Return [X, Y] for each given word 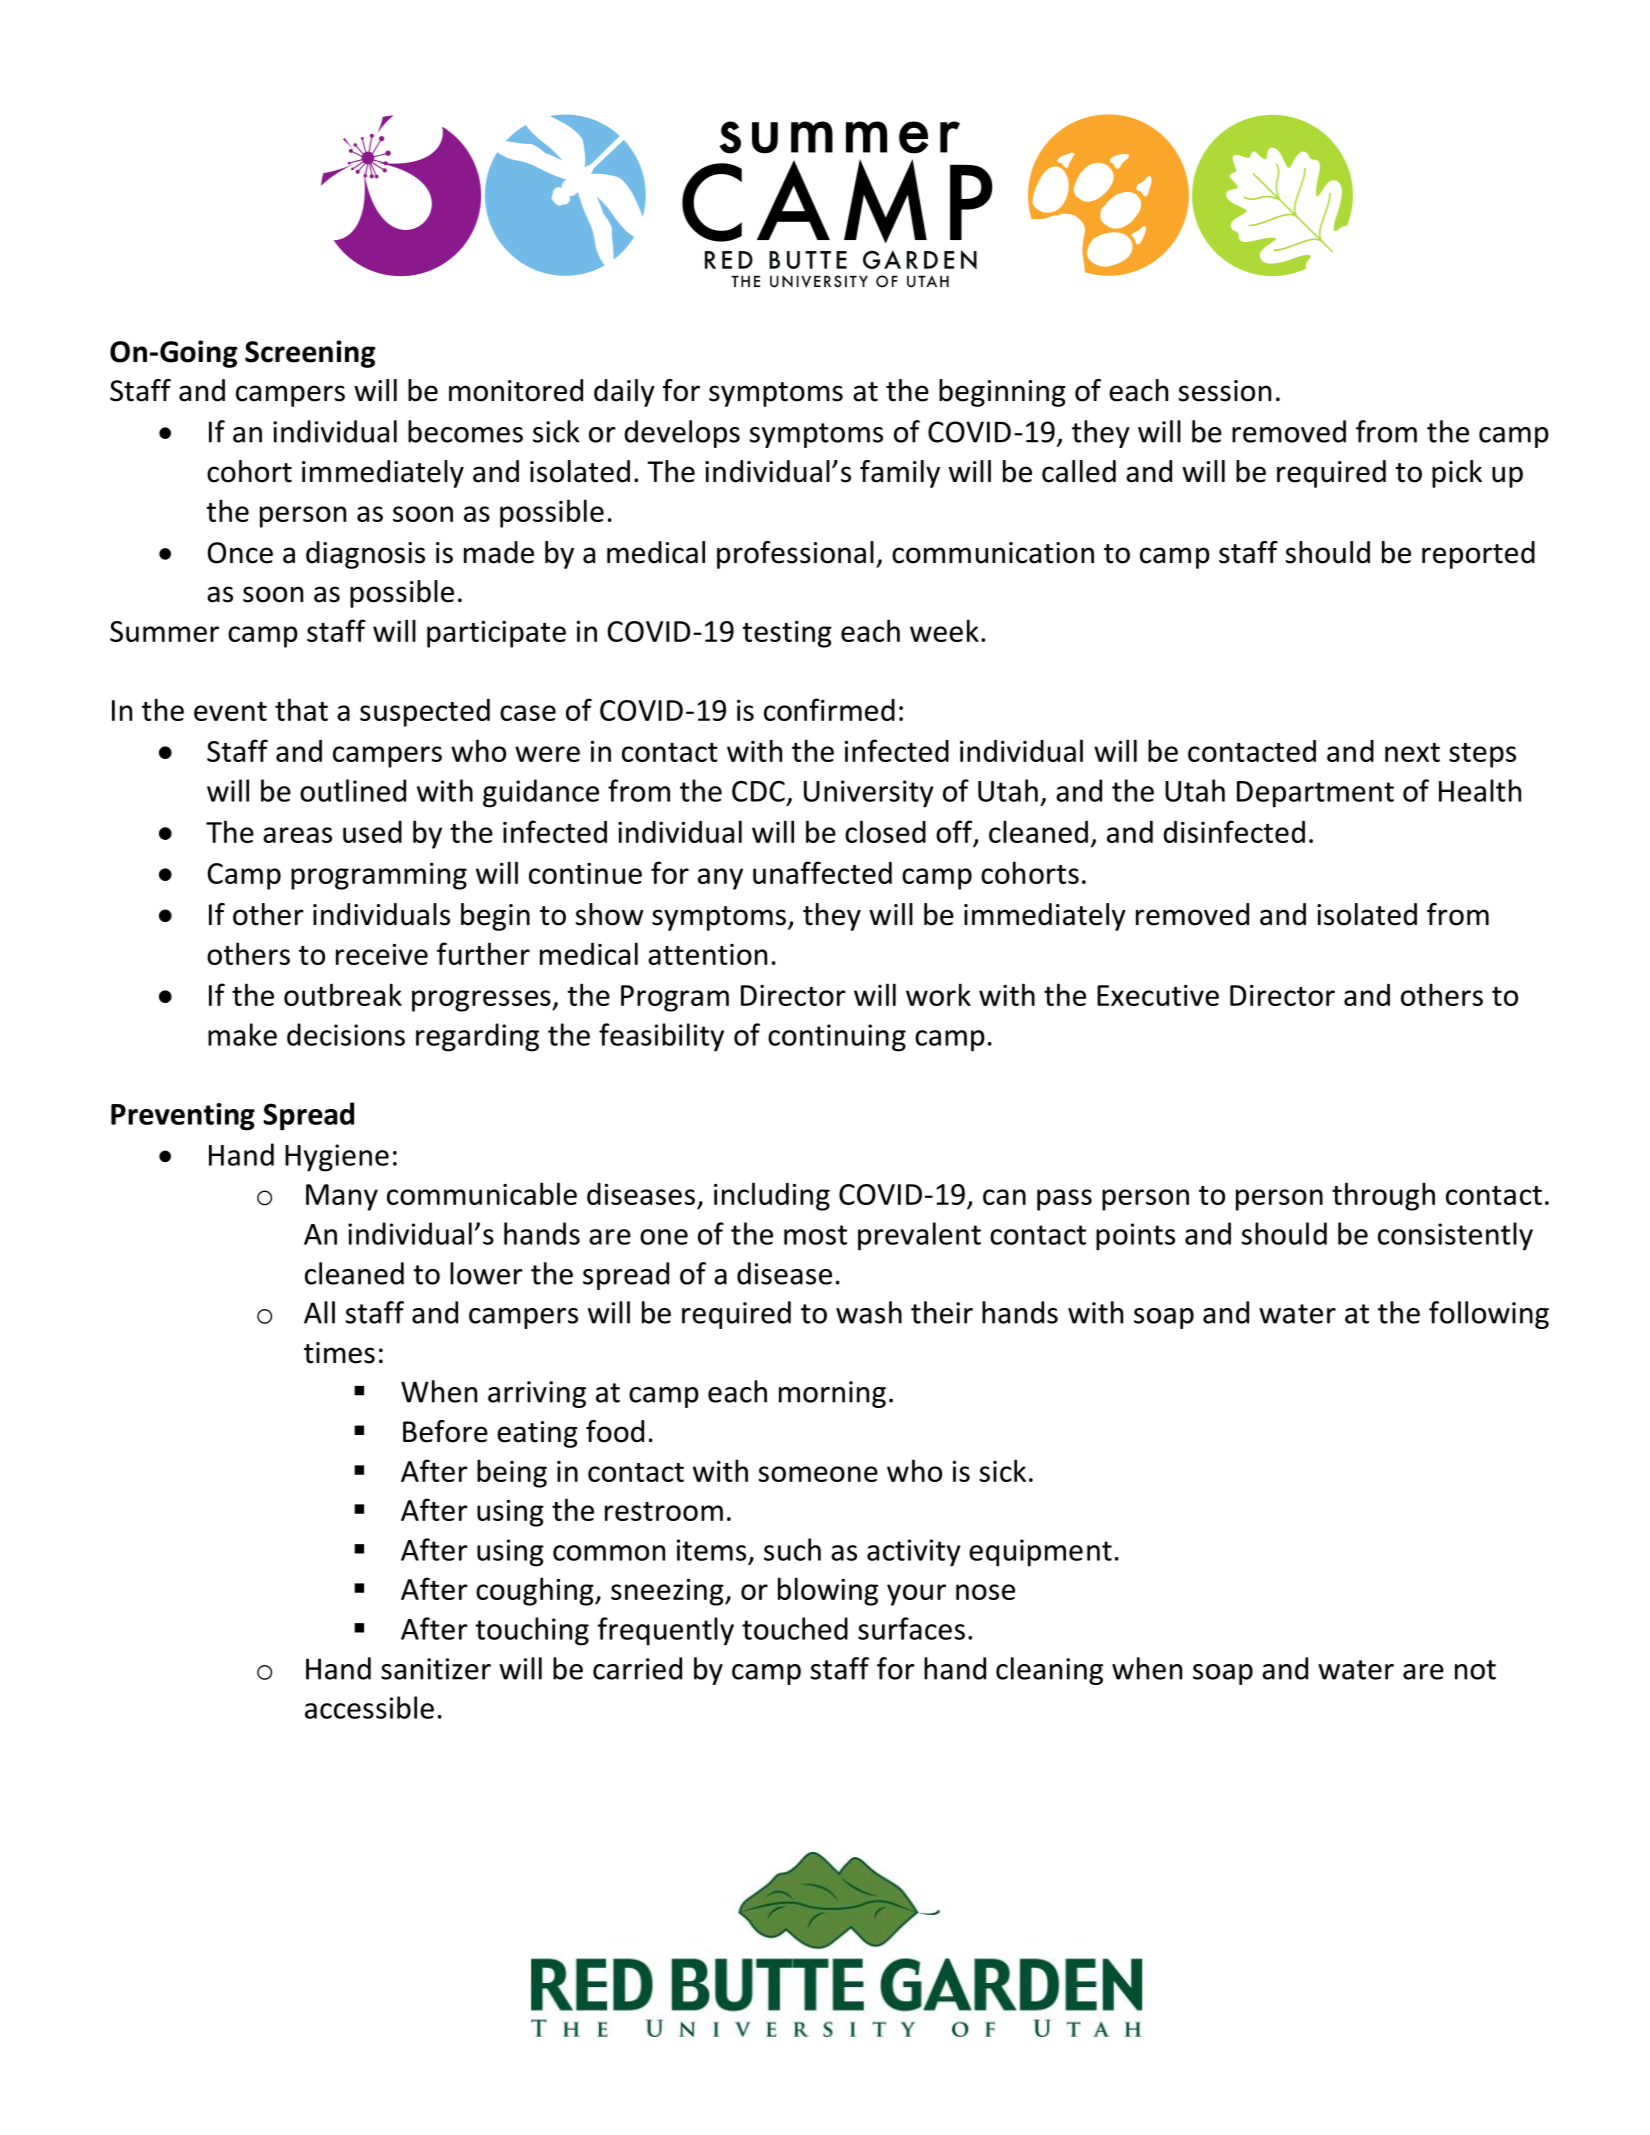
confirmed [829, 709]
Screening [310, 354]
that [301, 709]
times [339, 1353]
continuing [837, 1038]
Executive [1158, 995]
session [1225, 391]
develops [682, 434]
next [1412, 752]
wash [869, 1312]
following [1489, 1315]
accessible [369, 1707]
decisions [346, 1034]
